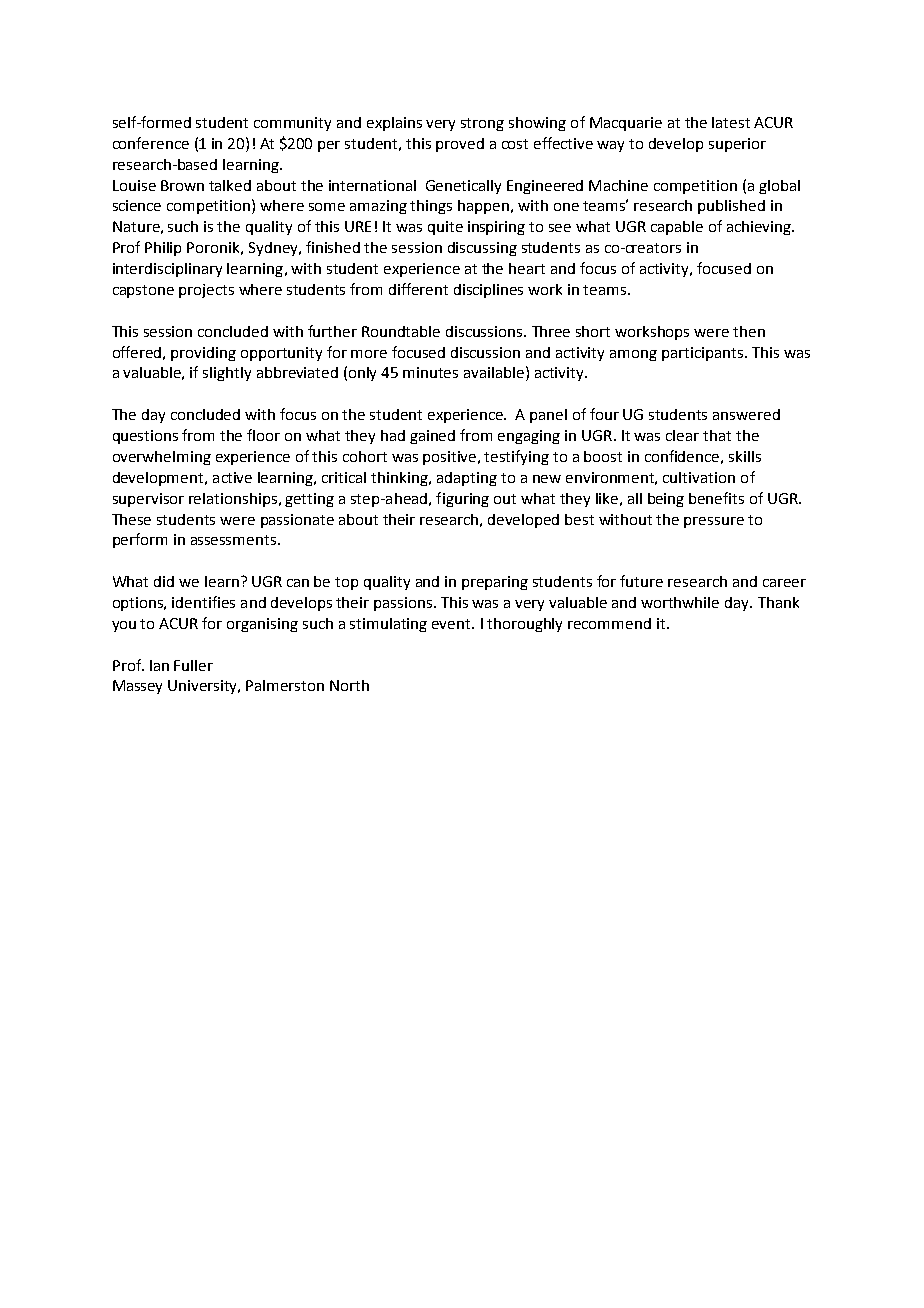 Image resolution: width=924 pixels, height=1308 pixels. What do you see at coordinates (749, 331) in the screenshot?
I see `then` at bounding box center [749, 331].
